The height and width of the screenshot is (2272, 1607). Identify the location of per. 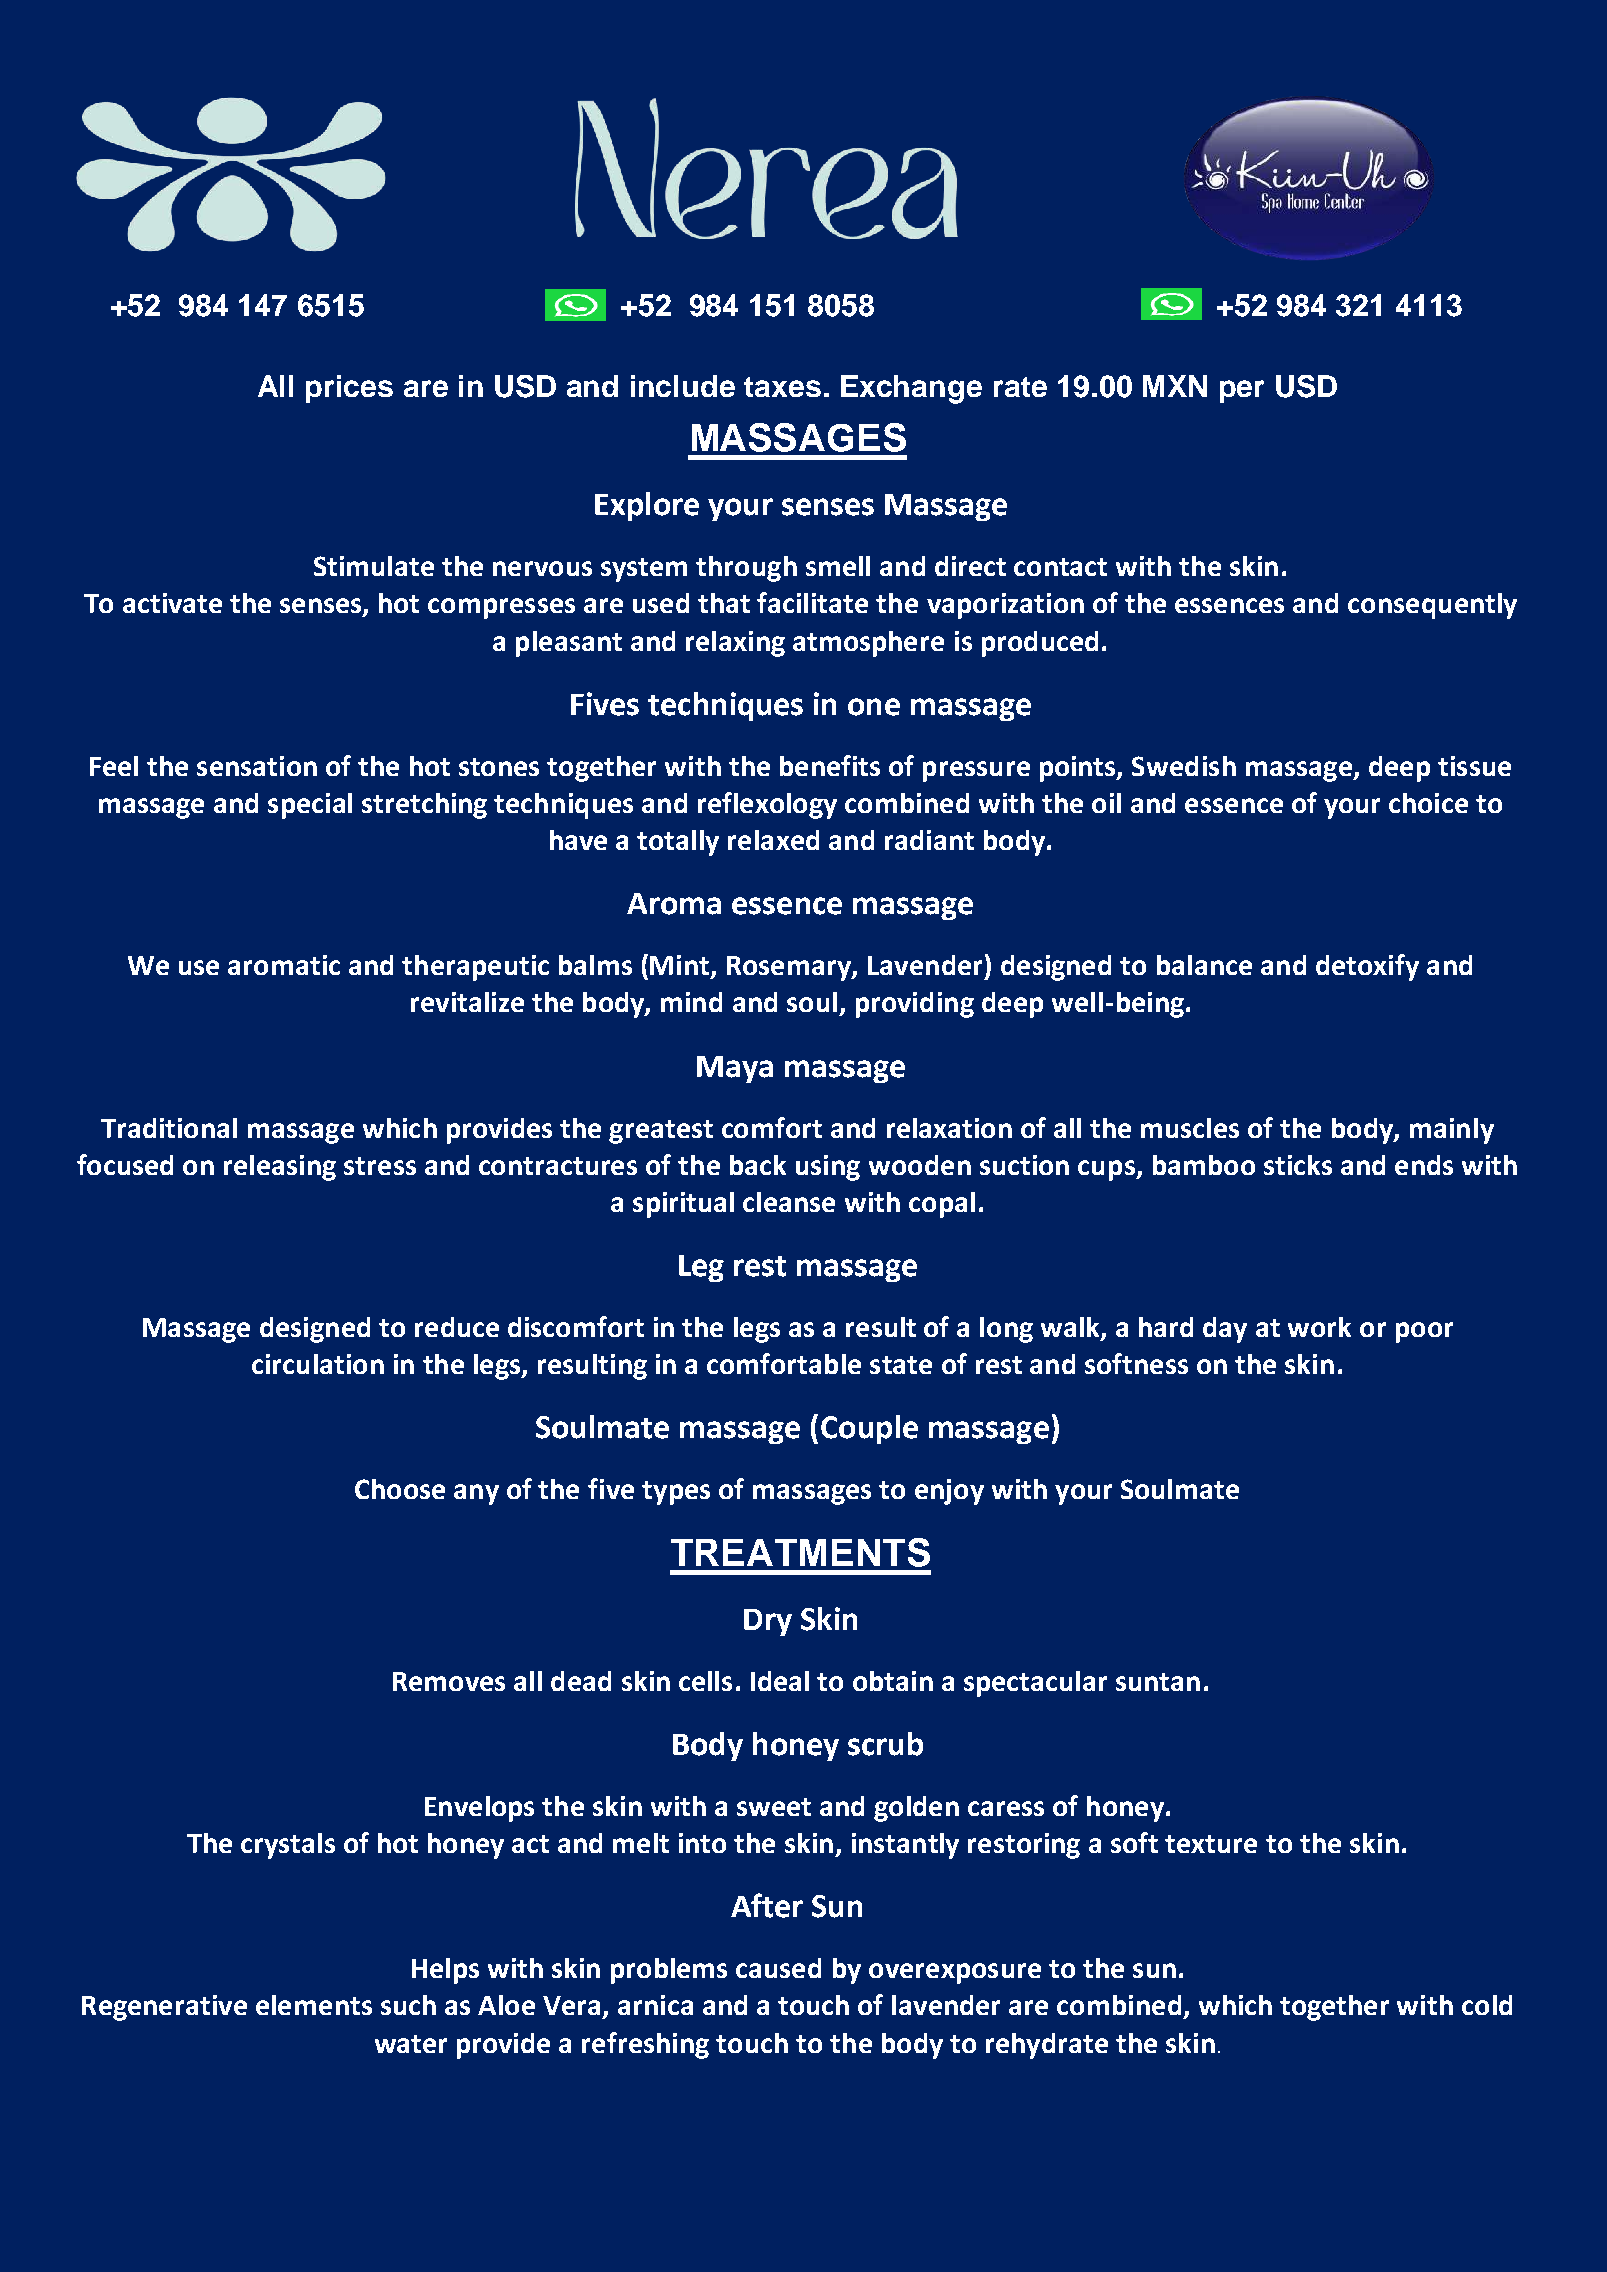
(1242, 391).
